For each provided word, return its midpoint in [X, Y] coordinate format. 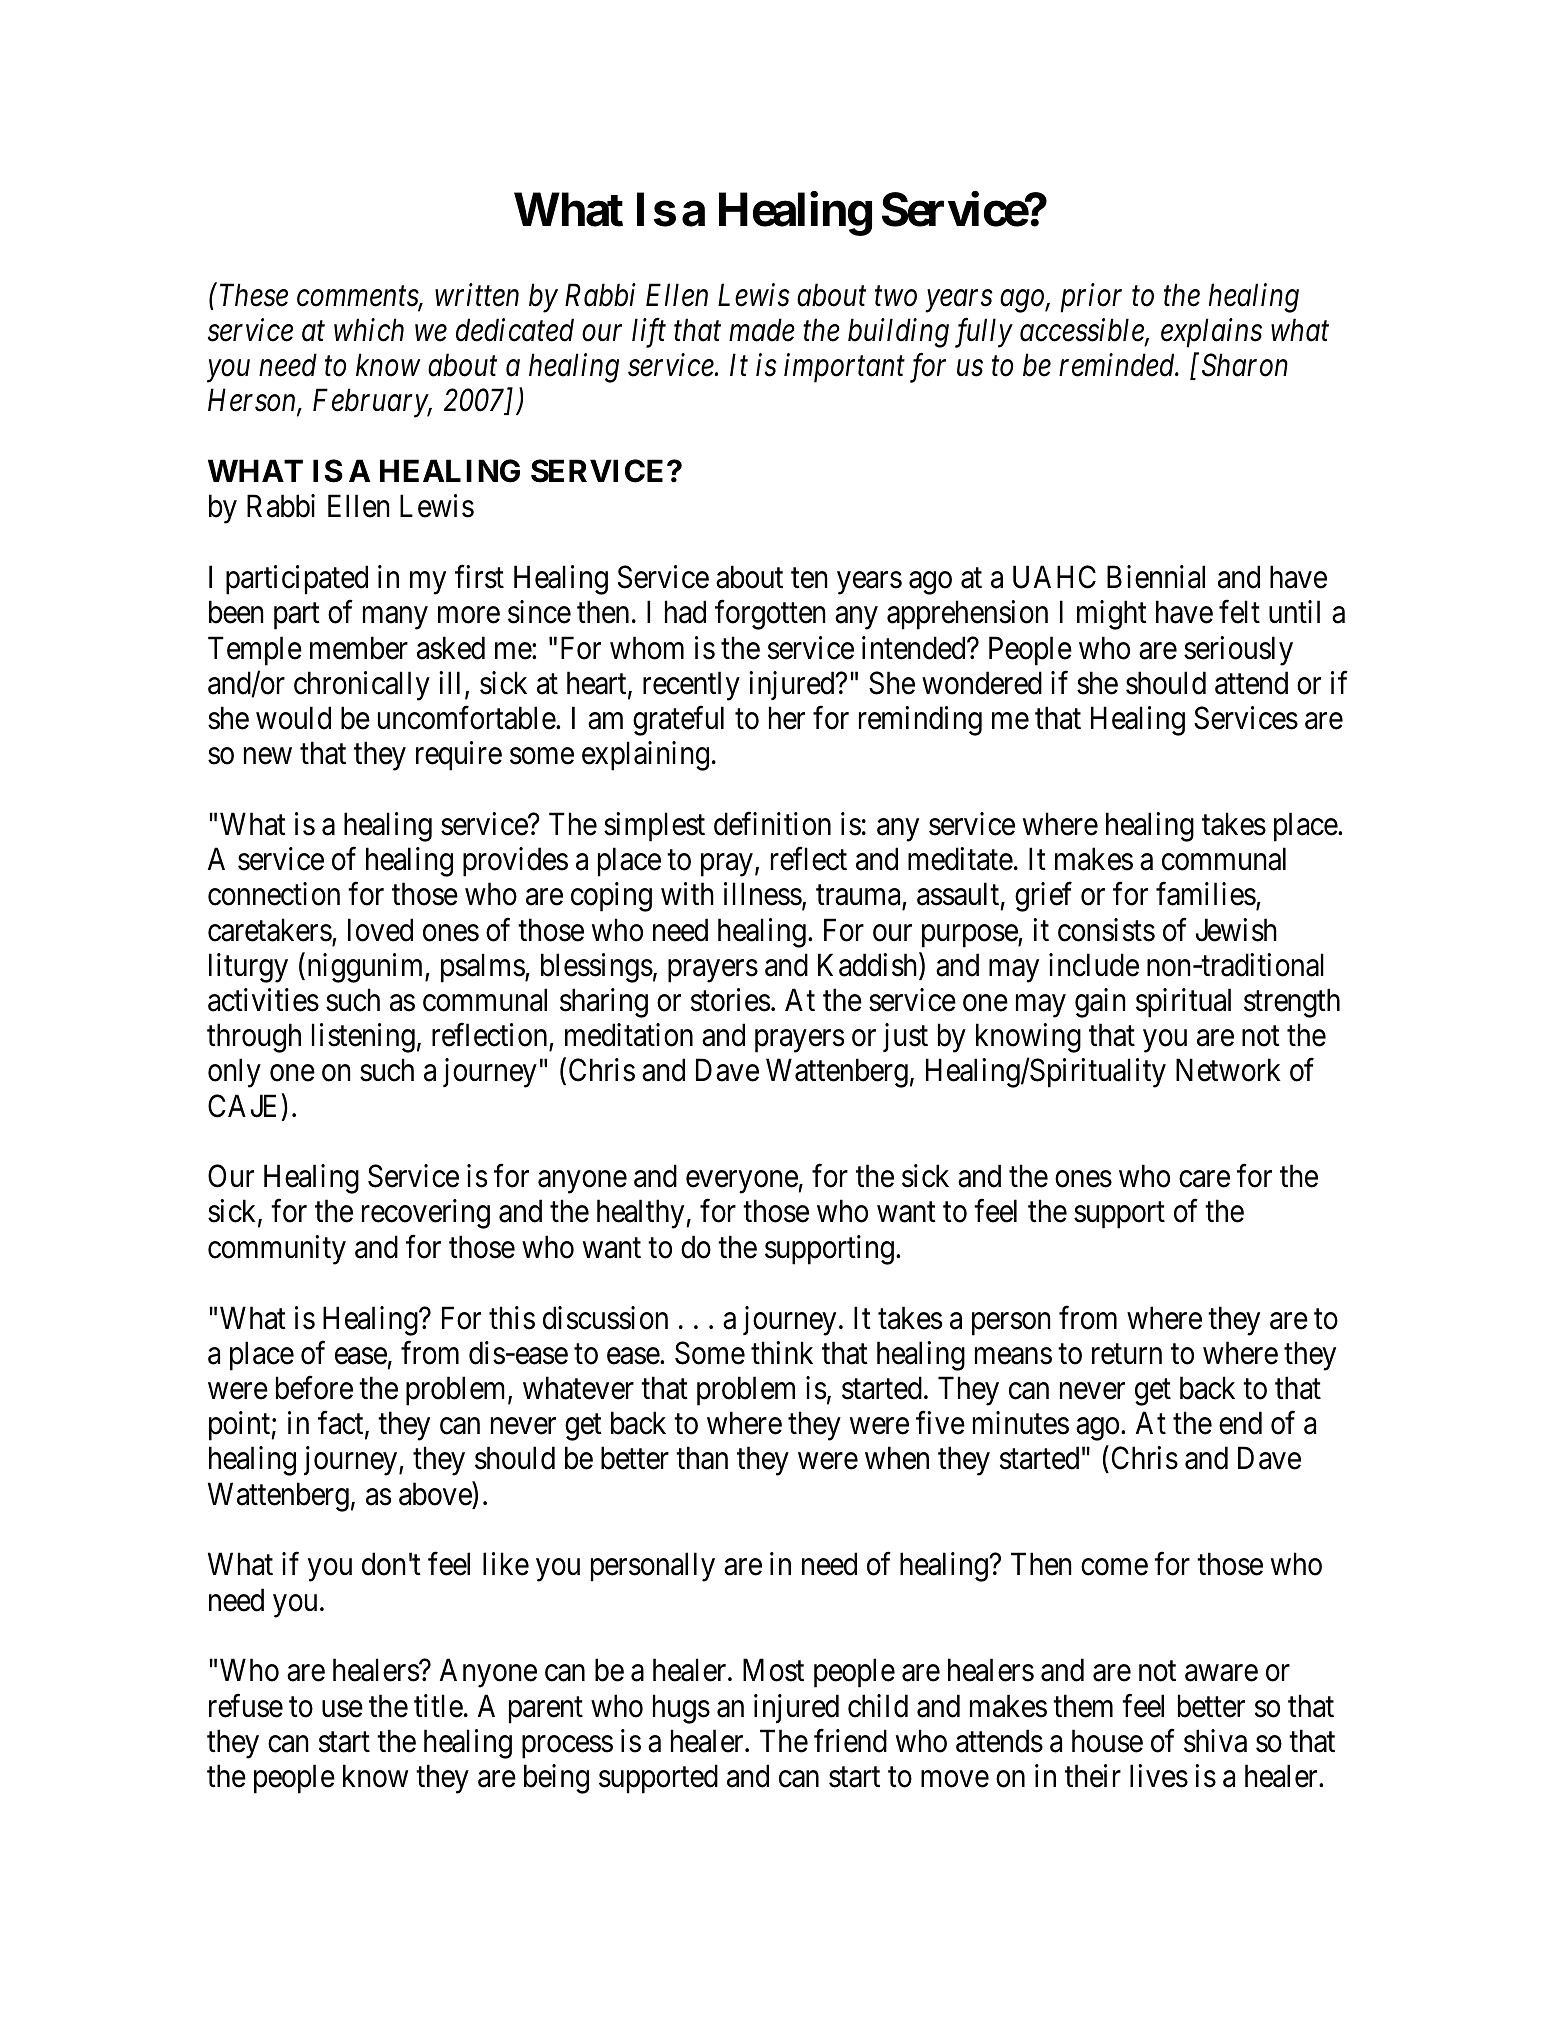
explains [1211, 333]
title [438, 1706]
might [1112, 615]
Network [1228, 1070]
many [395, 618]
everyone [742, 1182]
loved [380, 930]
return [1127, 1354]
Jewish [1236, 930]
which [369, 330]
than [702, 1458]
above [436, 1494]
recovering [426, 1214]
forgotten [770, 615]
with [687, 894]
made [762, 330]
